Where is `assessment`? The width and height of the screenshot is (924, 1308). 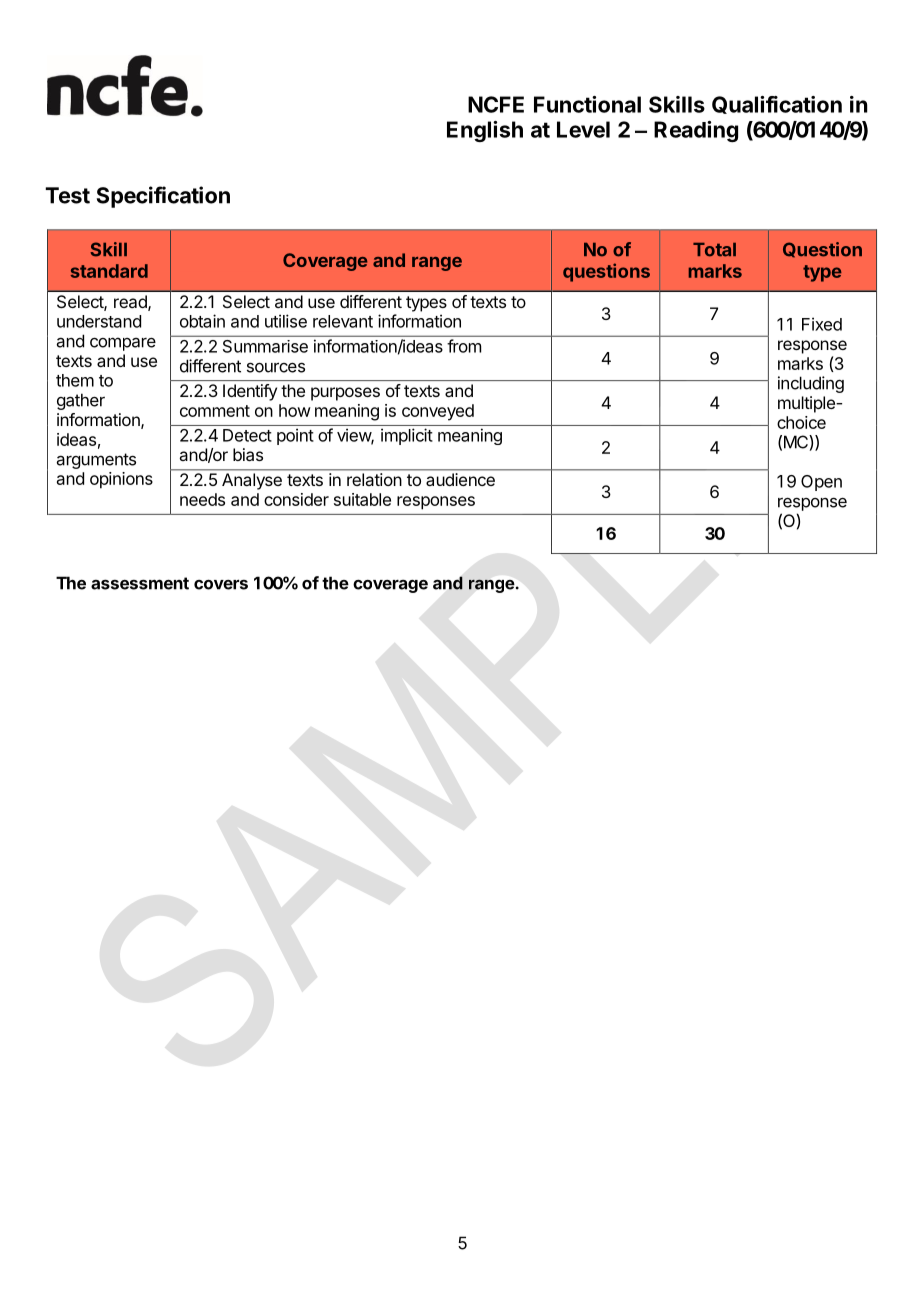 assessment is located at coordinates (140, 583).
